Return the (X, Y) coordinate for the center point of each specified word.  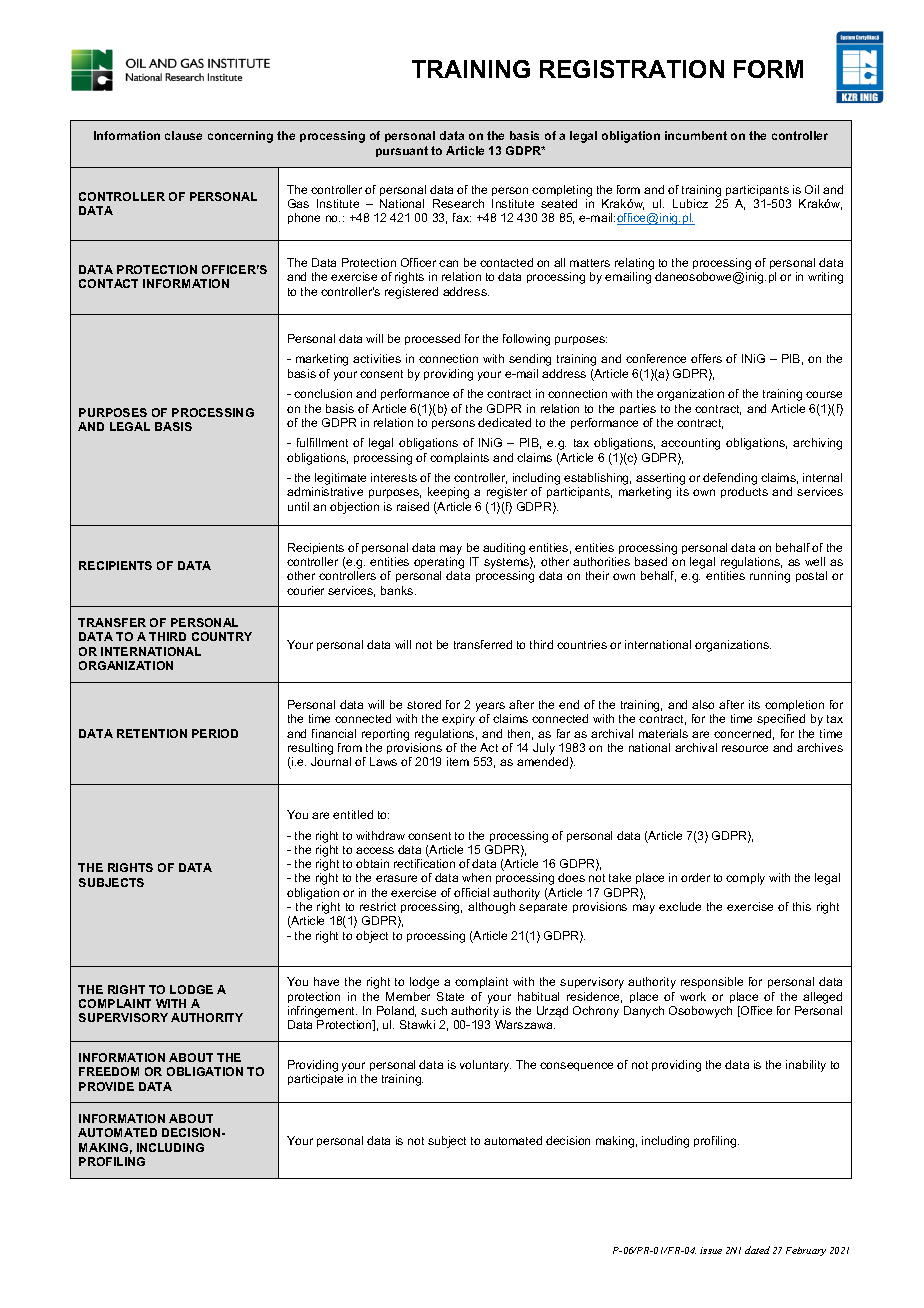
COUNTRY (222, 636)
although (491, 908)
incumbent (696, 135)
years (490, 708)
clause (183, 135)
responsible (712, 982)
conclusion (323, 393)
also (703, 704)
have (326, 981)
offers (706, 358)
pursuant (402, 151)
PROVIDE (106, 1086)
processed (432, 339)
